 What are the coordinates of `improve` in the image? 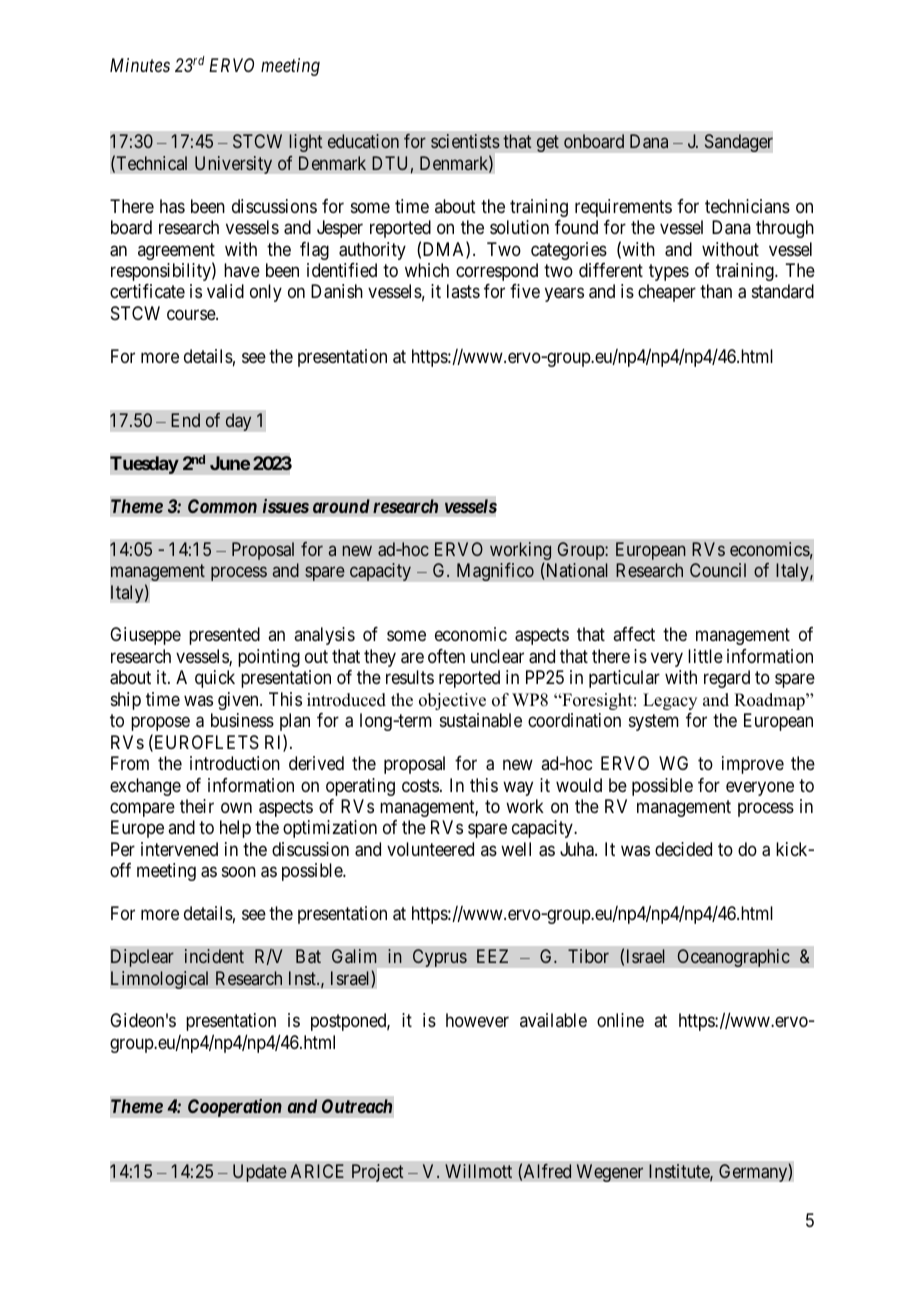 It's located at (753, 765).
